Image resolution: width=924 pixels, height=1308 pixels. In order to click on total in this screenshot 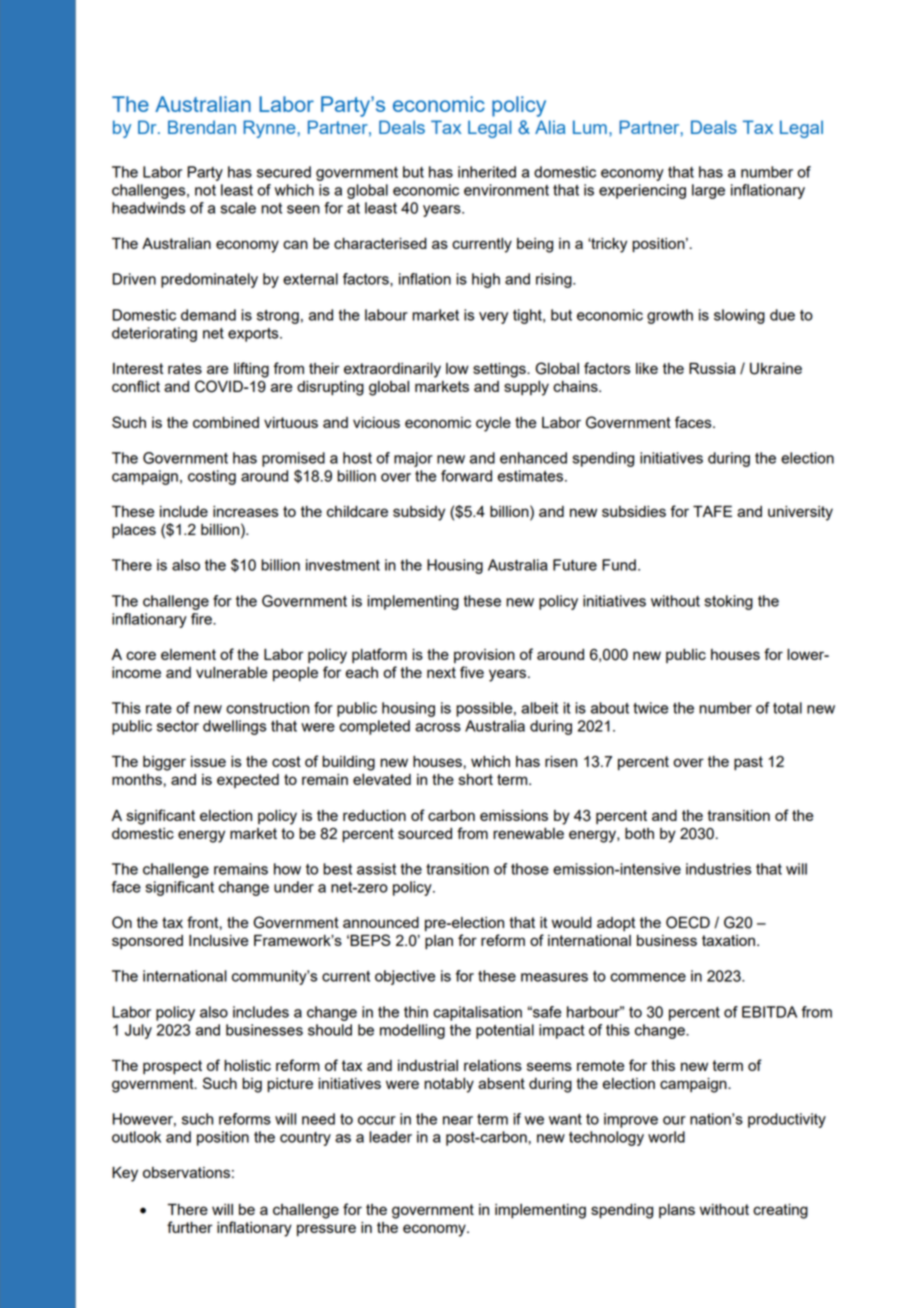, I will do `click(787, 708)`.
